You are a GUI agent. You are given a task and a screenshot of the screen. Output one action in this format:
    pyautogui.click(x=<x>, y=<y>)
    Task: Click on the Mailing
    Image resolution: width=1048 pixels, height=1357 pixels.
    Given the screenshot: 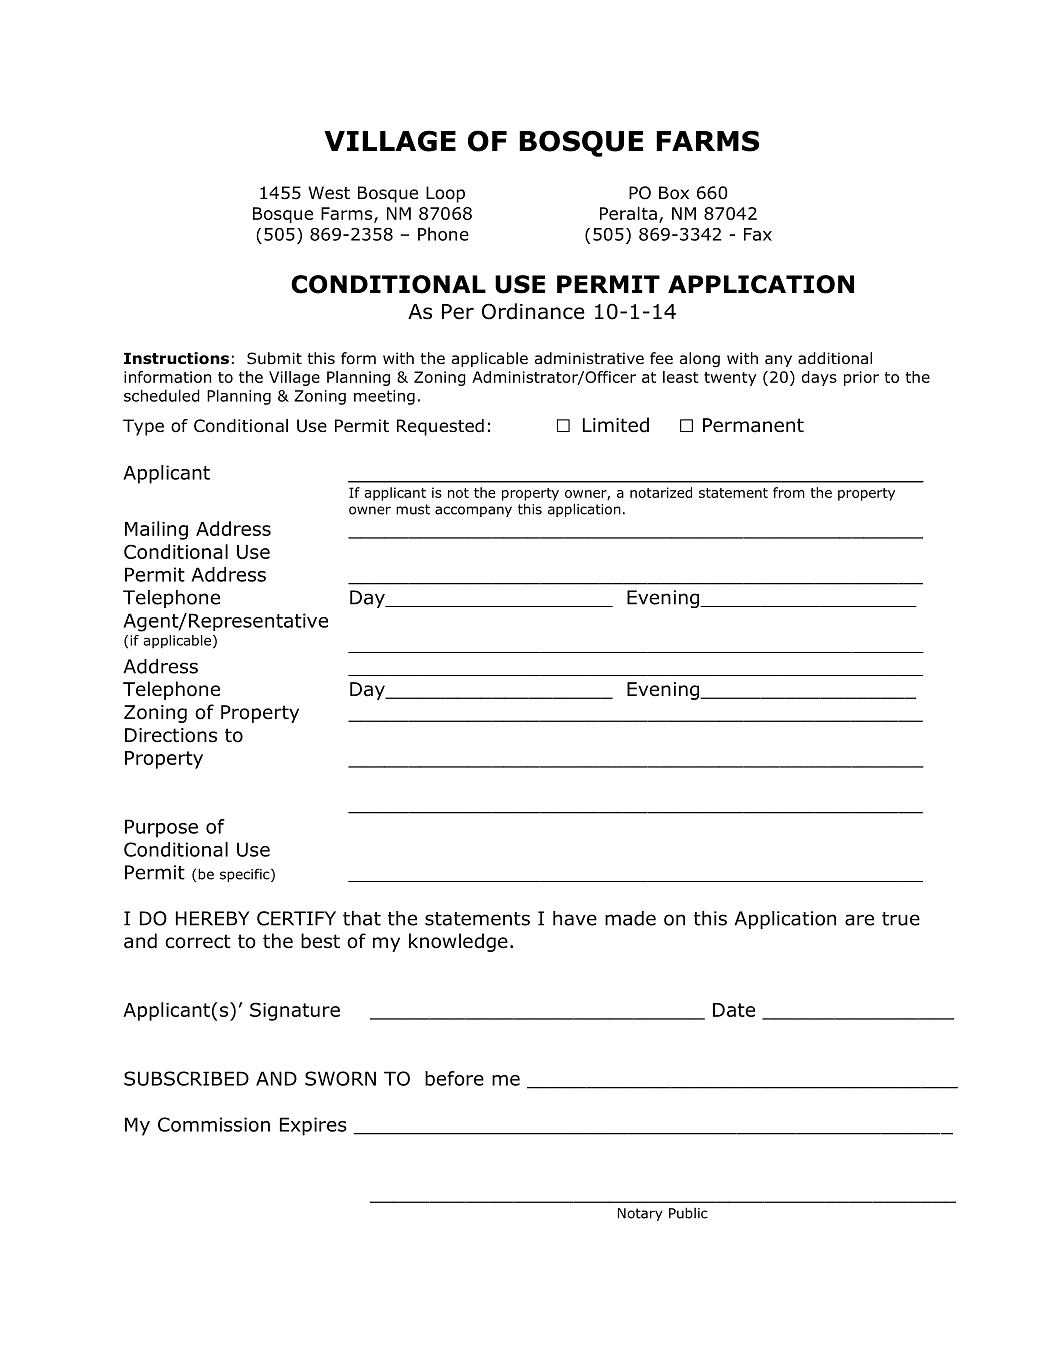 What is the action you would take?
    pyautogui.click(x=156, y=530)
